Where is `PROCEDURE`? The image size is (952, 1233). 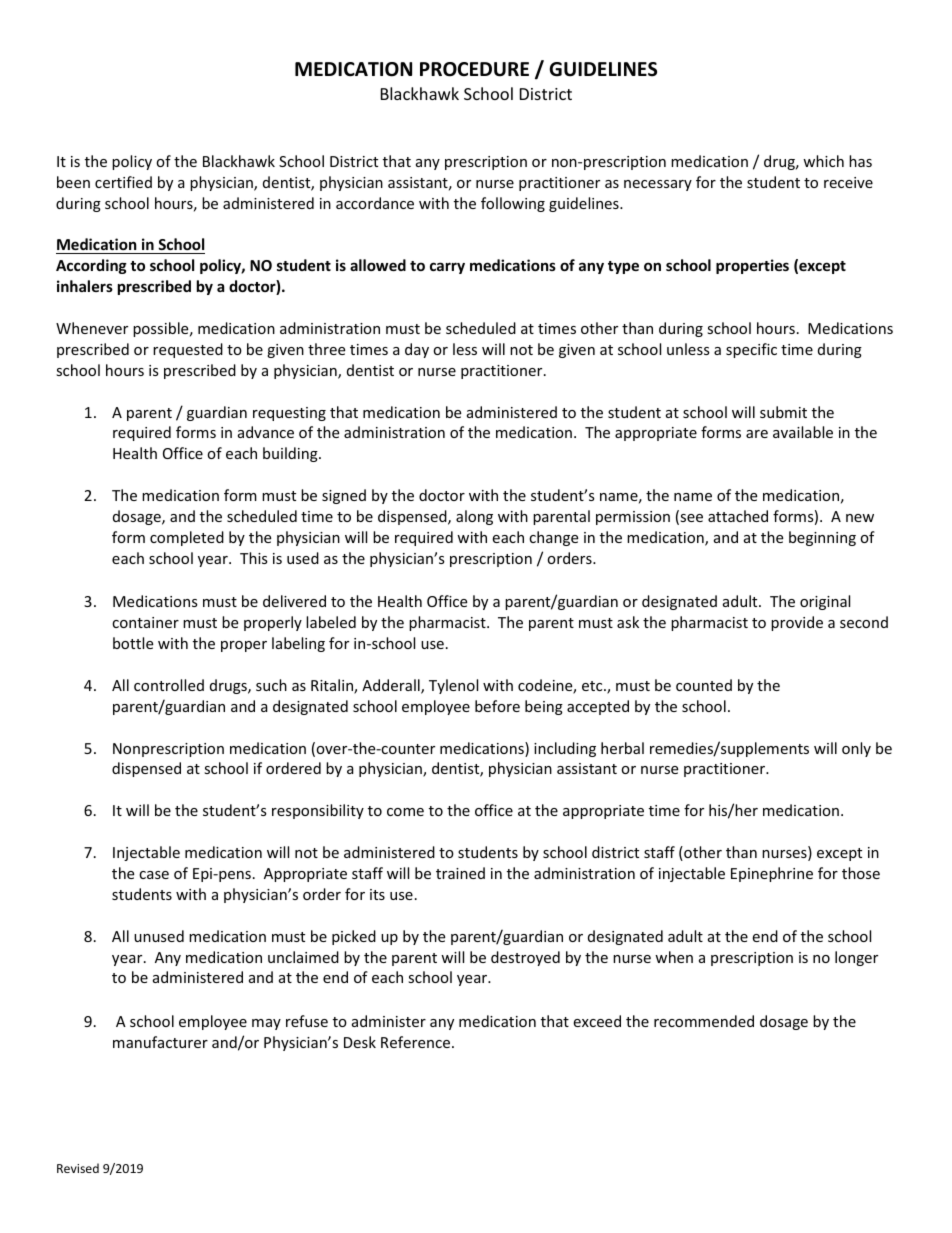
PROCEDURE is located at coordinates (474, 69).
